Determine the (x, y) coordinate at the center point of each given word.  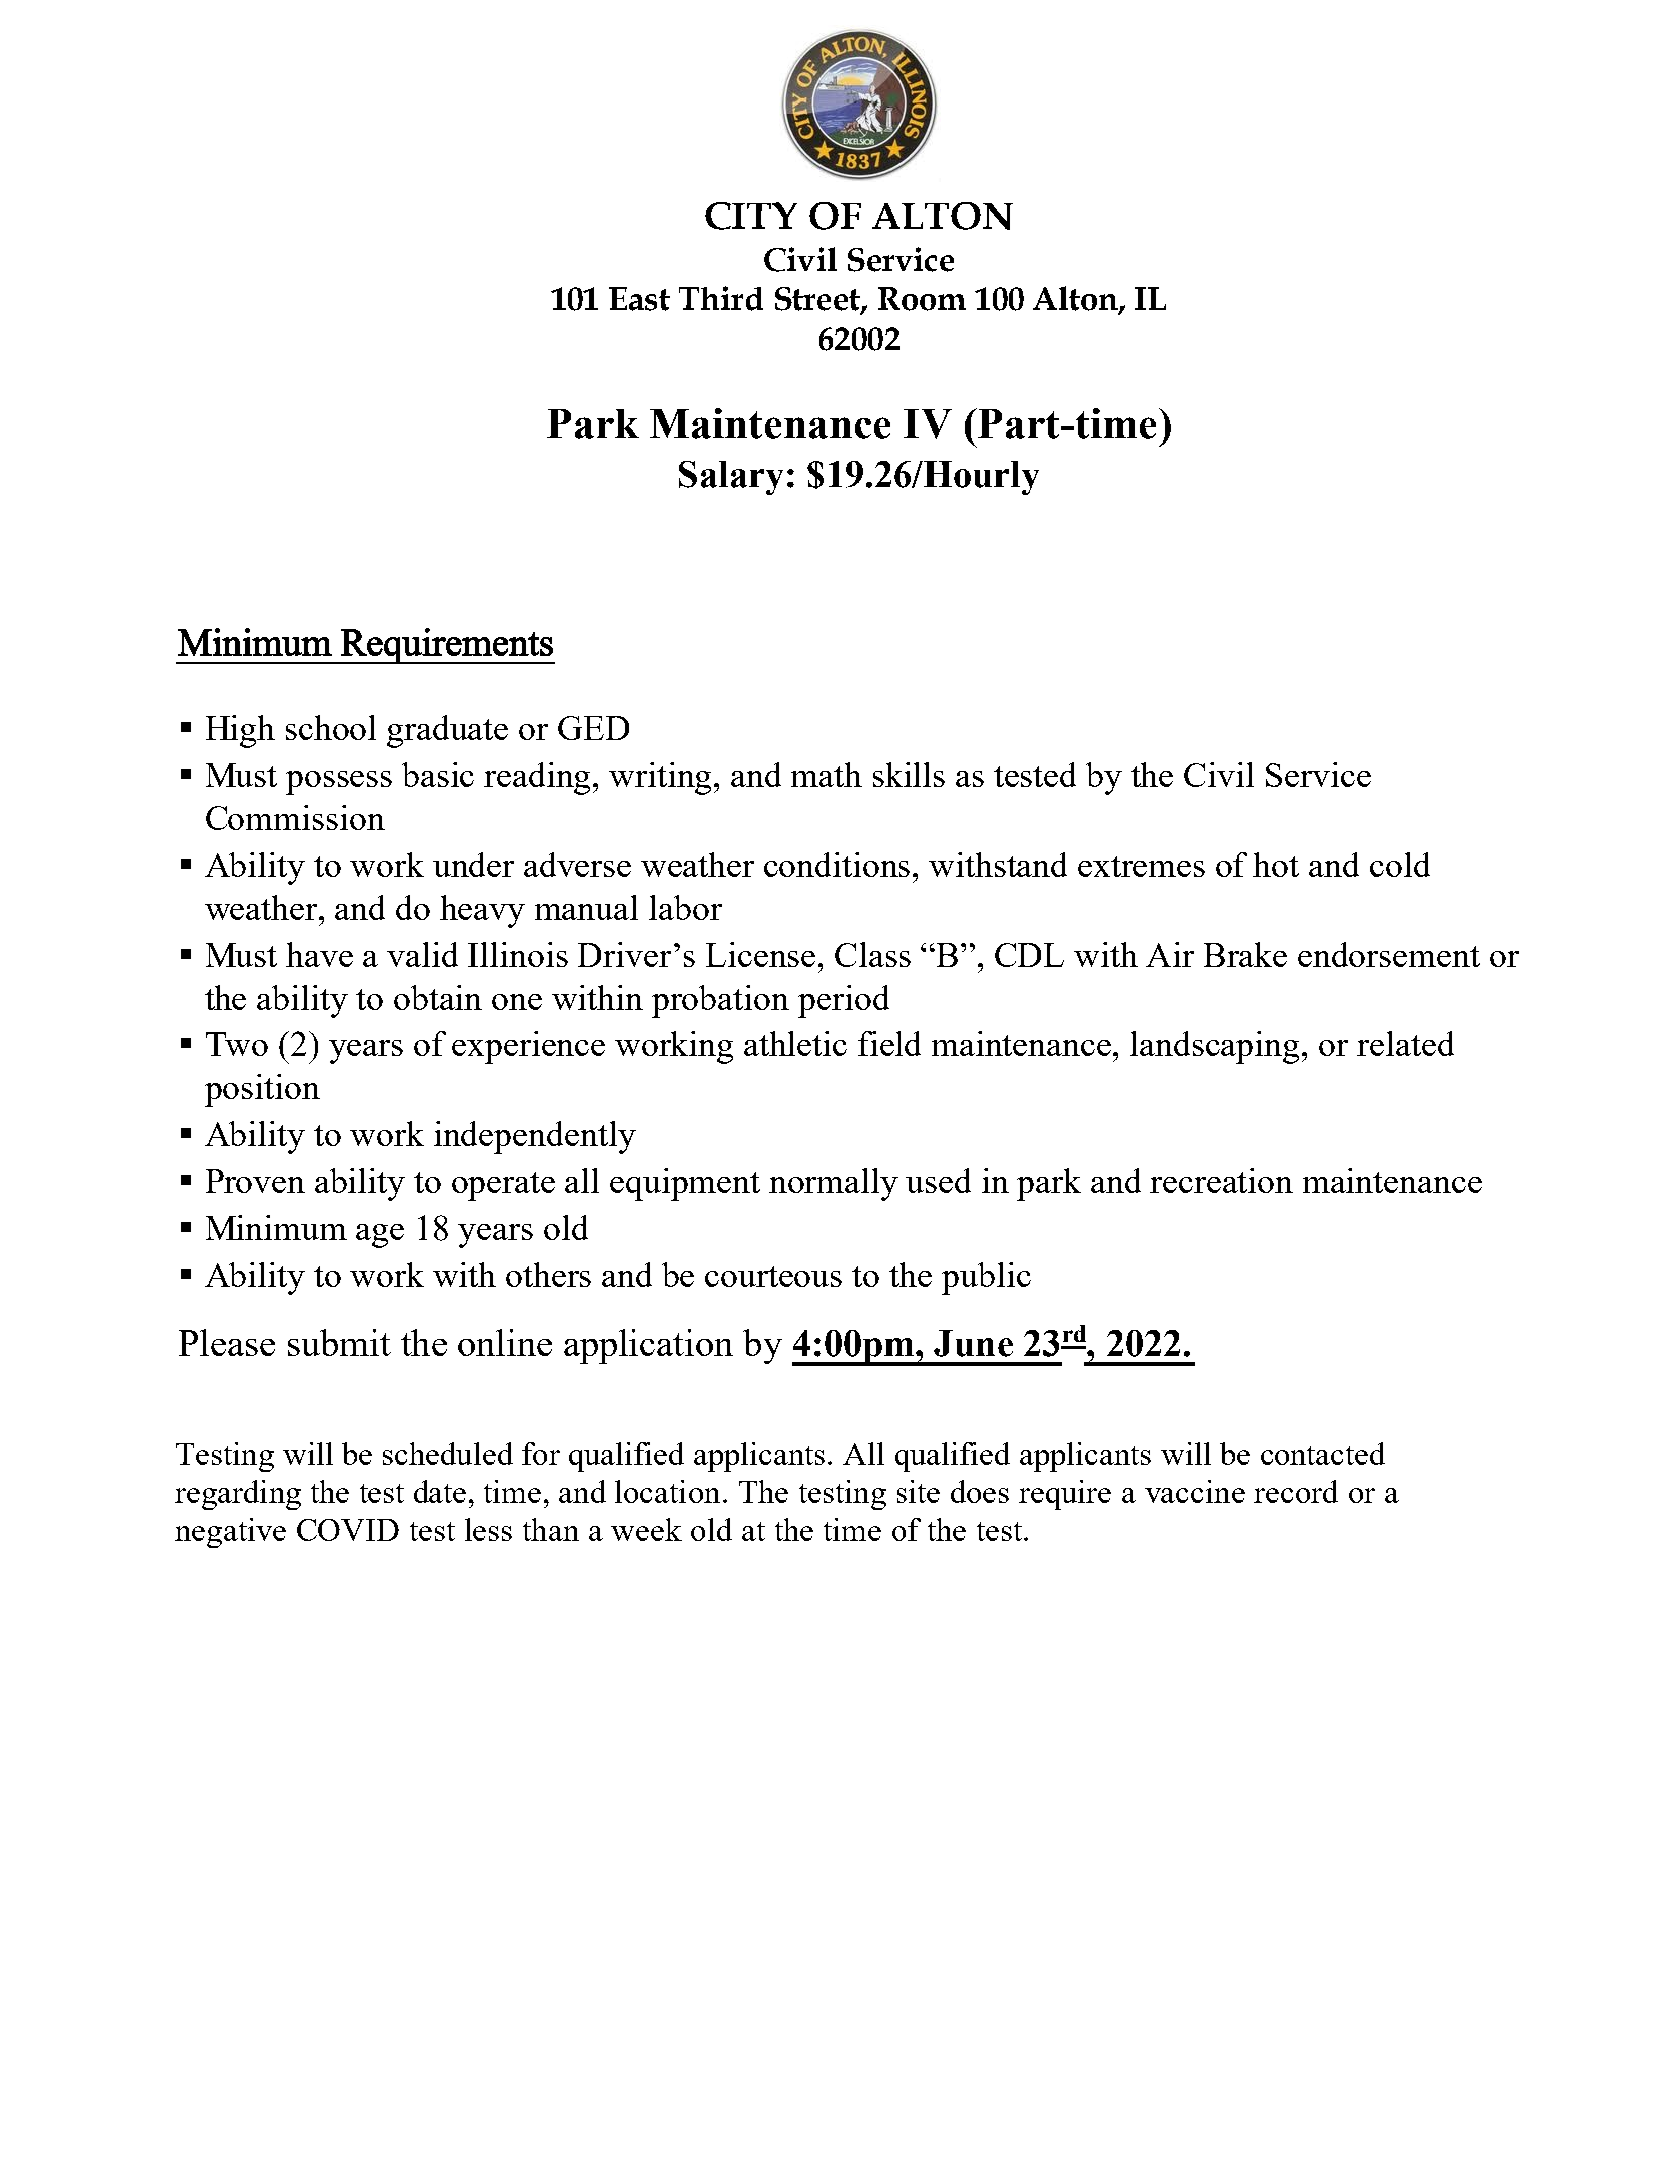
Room (922, 299)
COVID (348, 1530)
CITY (751, 216)
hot (1276, 864)
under (473, 864)
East (639, 299)
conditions (839, 864)
